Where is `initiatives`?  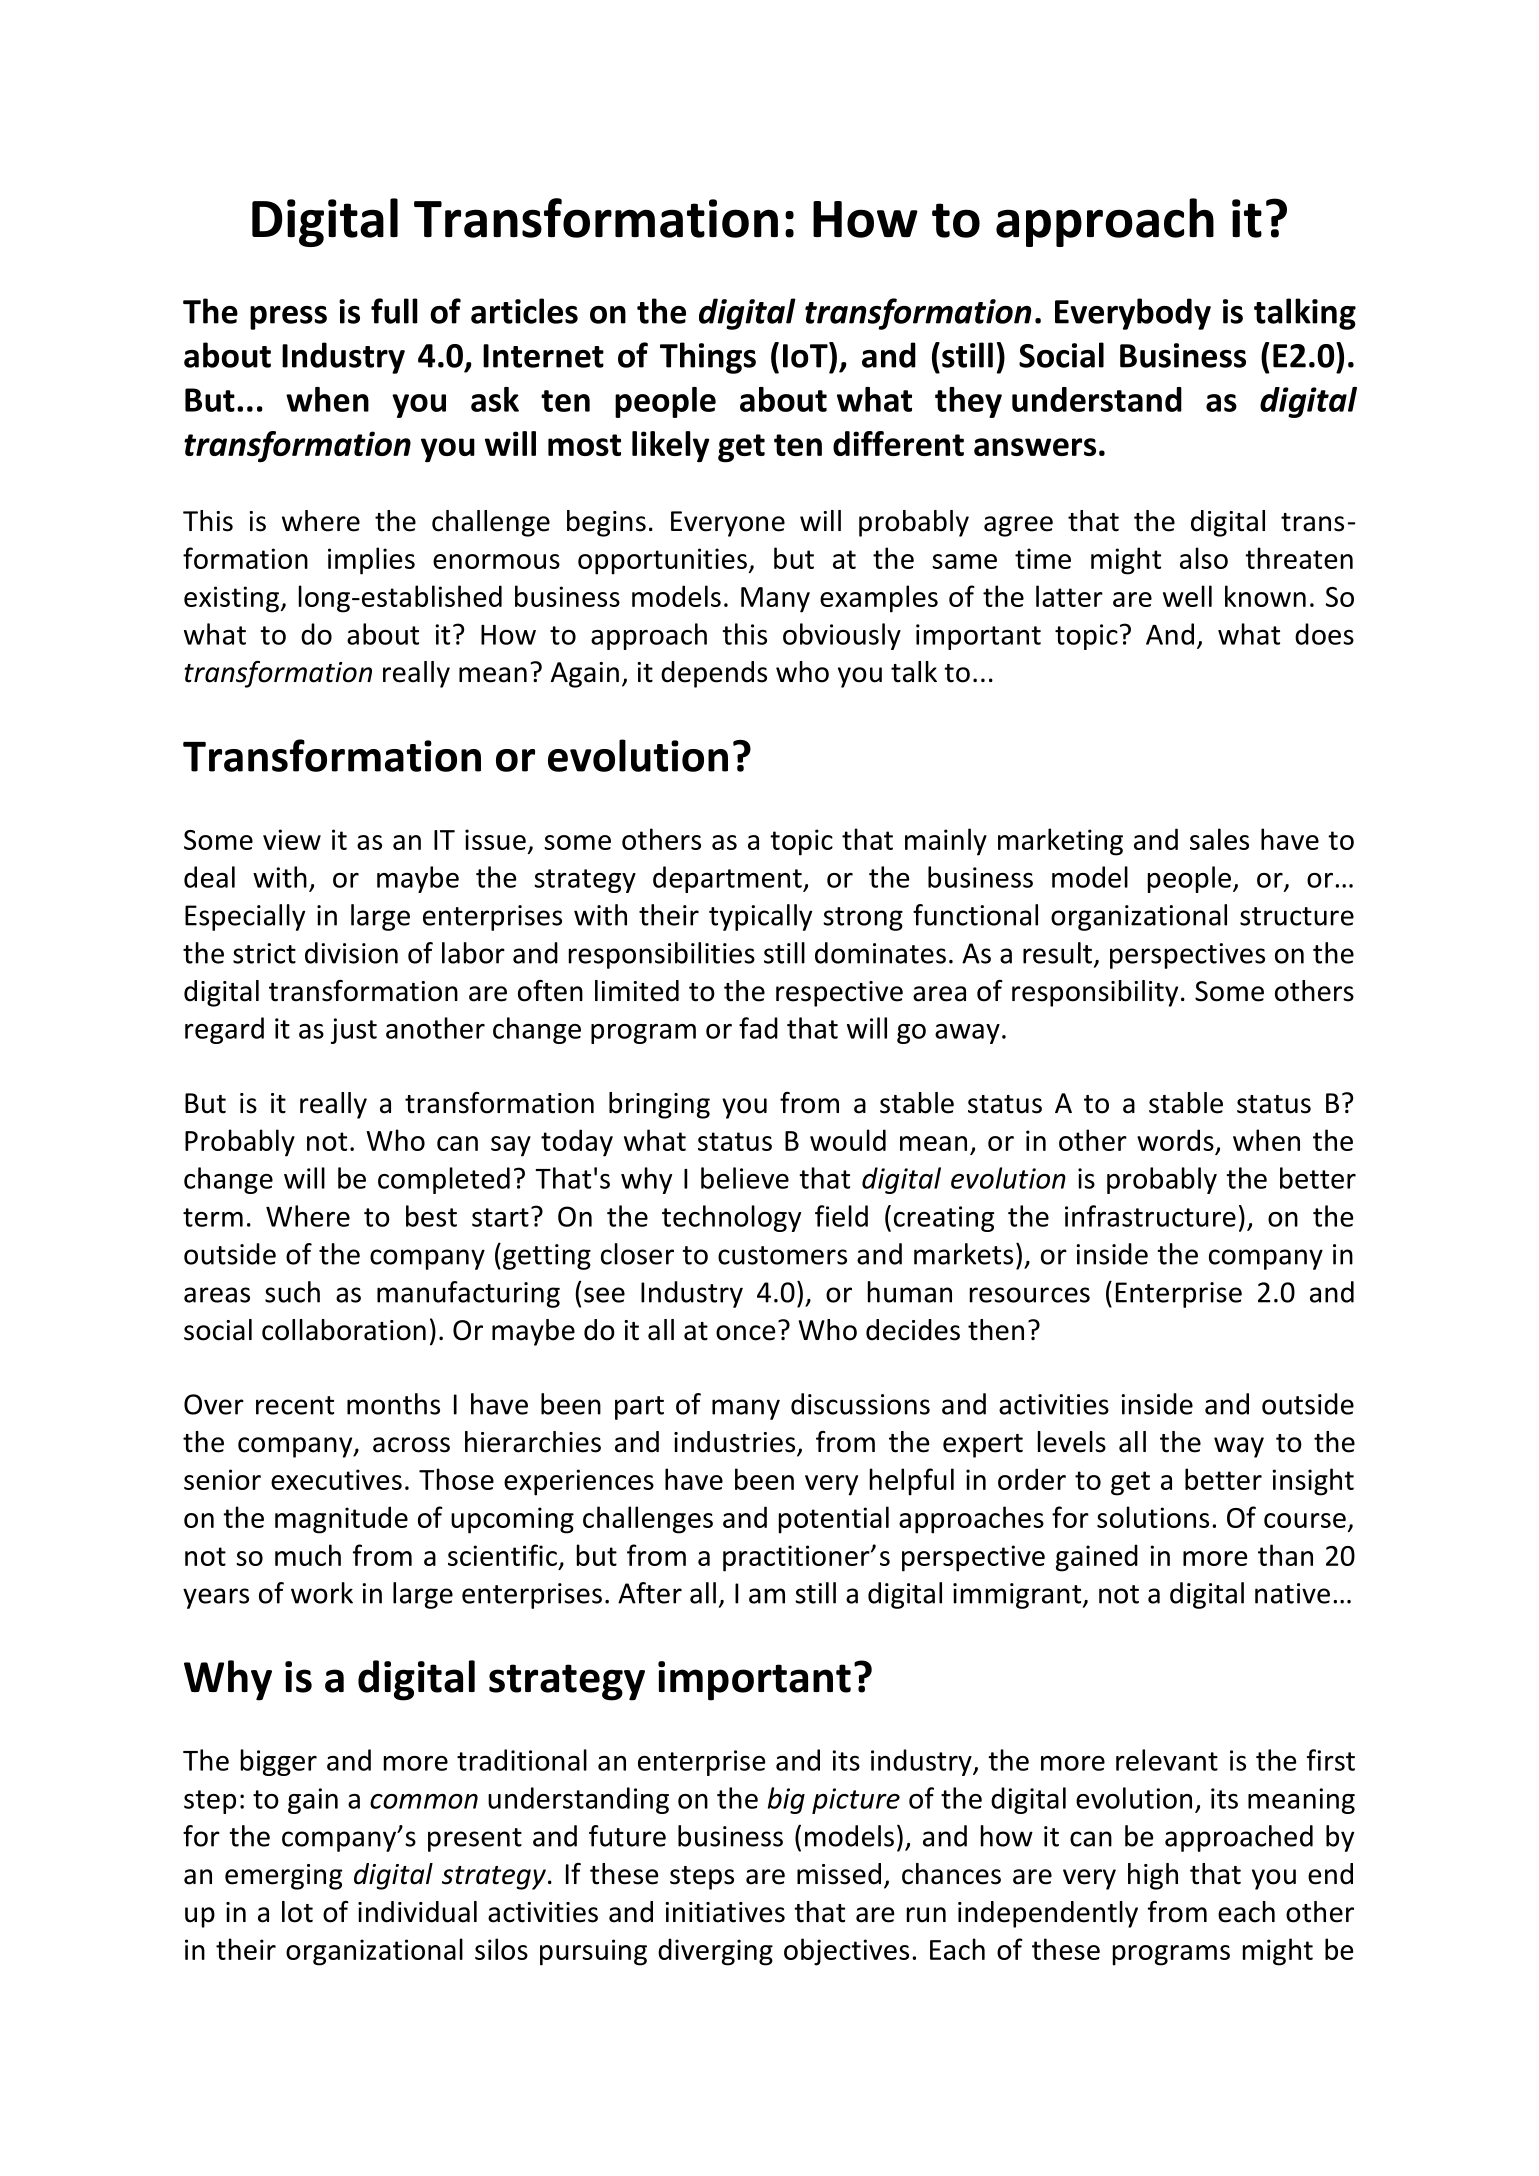
initiatives is located at coordinates (725, 1912).
